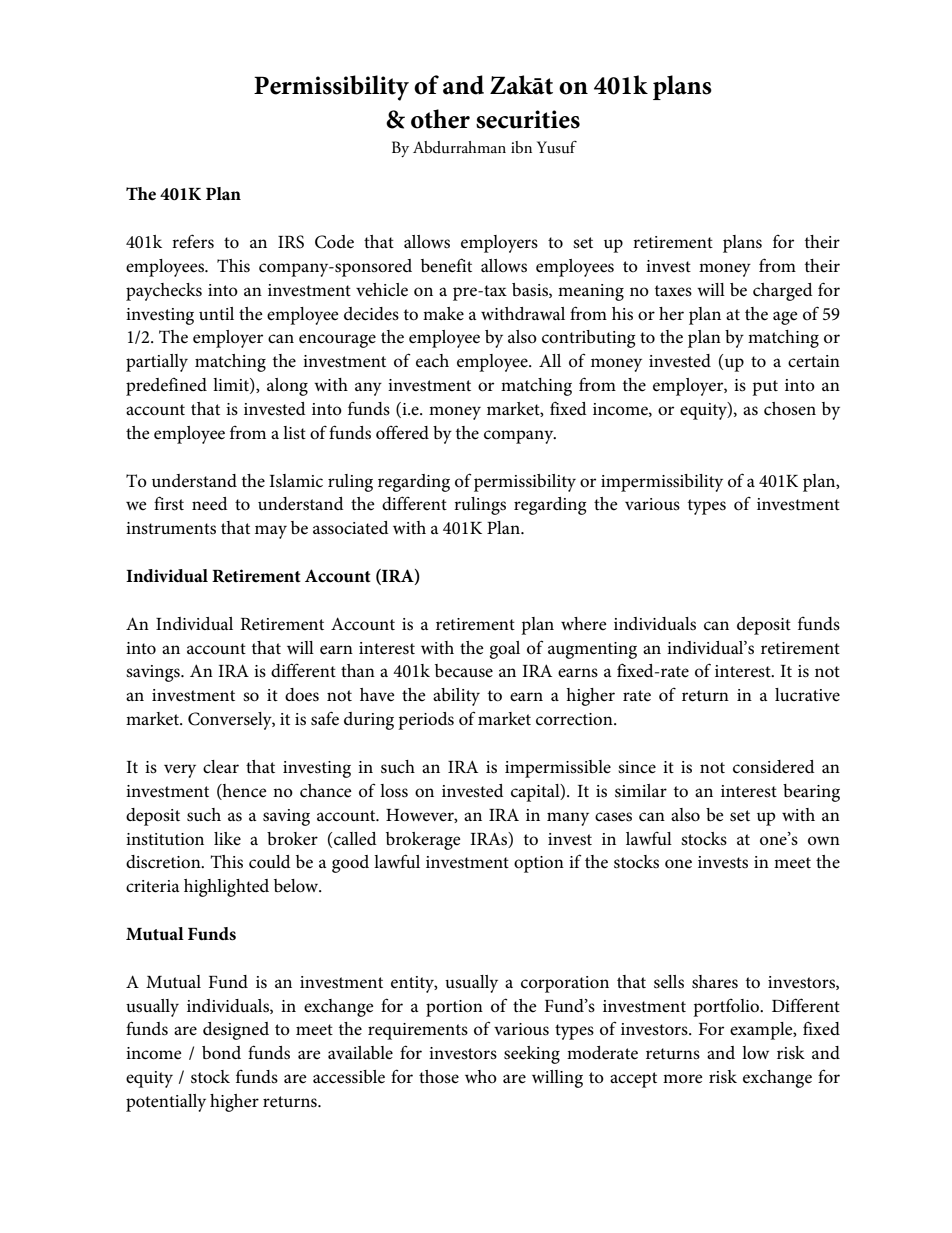 The height and width of the screenshot is (1233, 952). I want to click on bond, so click(221, 1053).
